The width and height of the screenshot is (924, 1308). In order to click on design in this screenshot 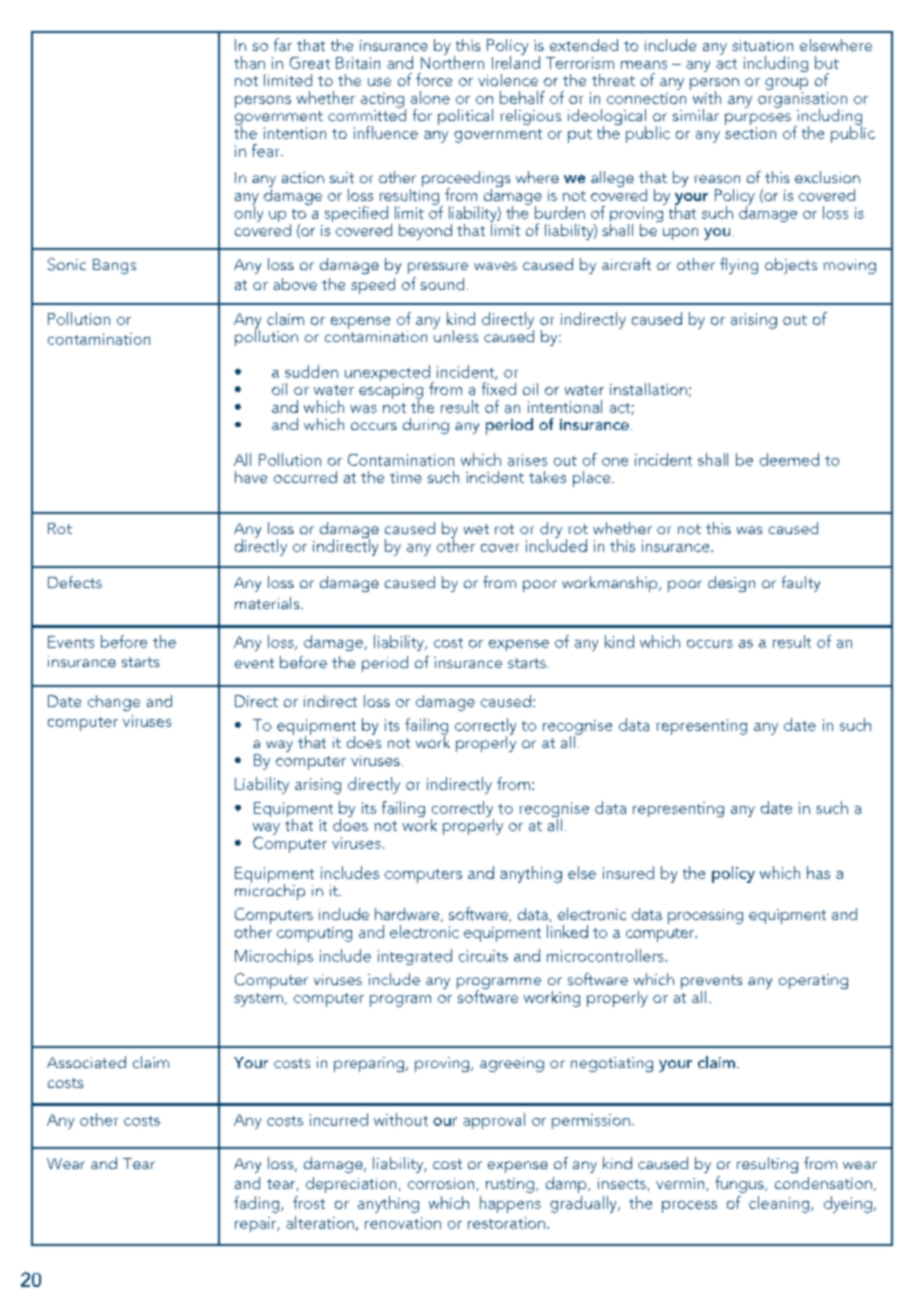, I will do `click(731, 584)`.
